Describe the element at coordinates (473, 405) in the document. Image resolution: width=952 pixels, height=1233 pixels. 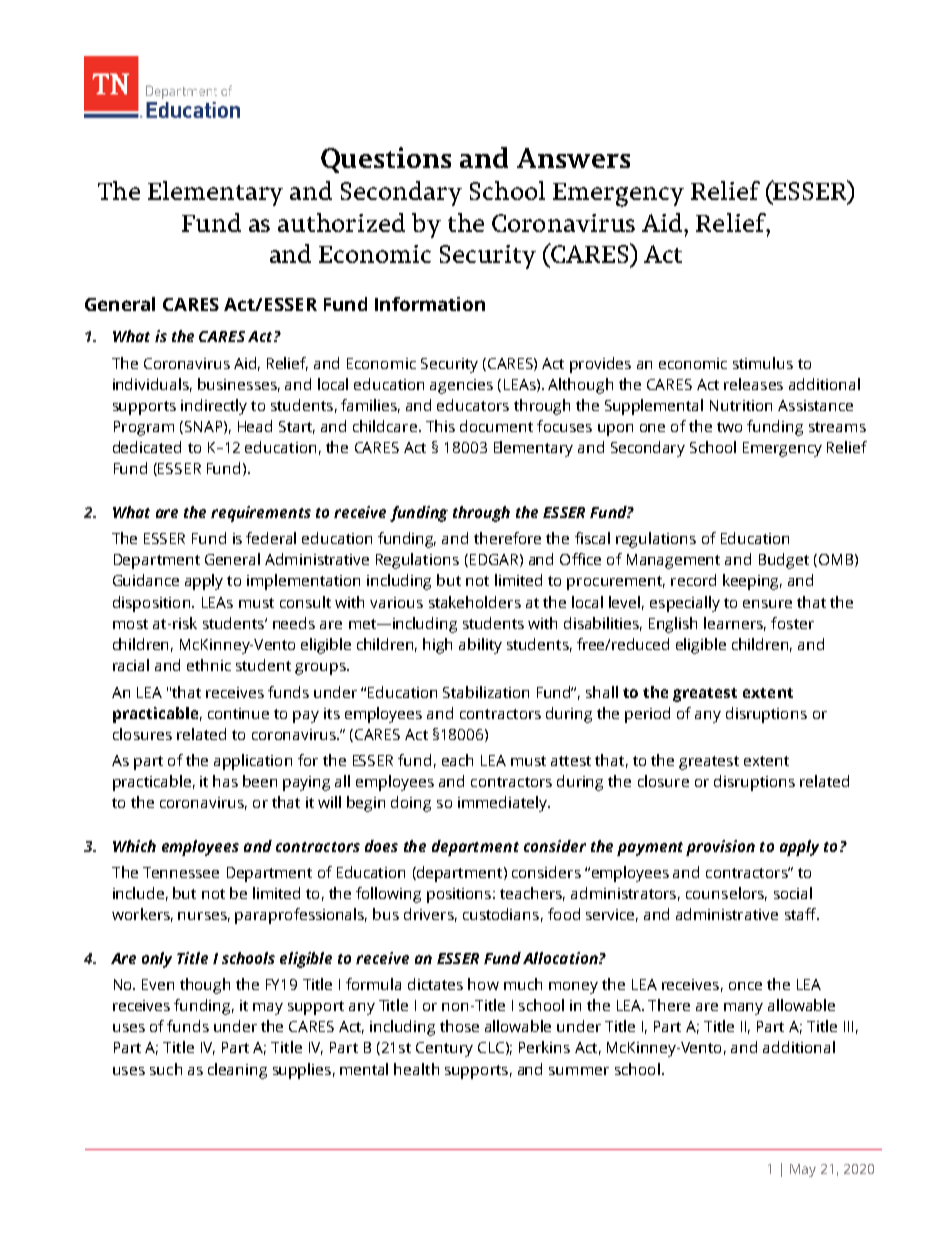
I see `educators` at that location.
